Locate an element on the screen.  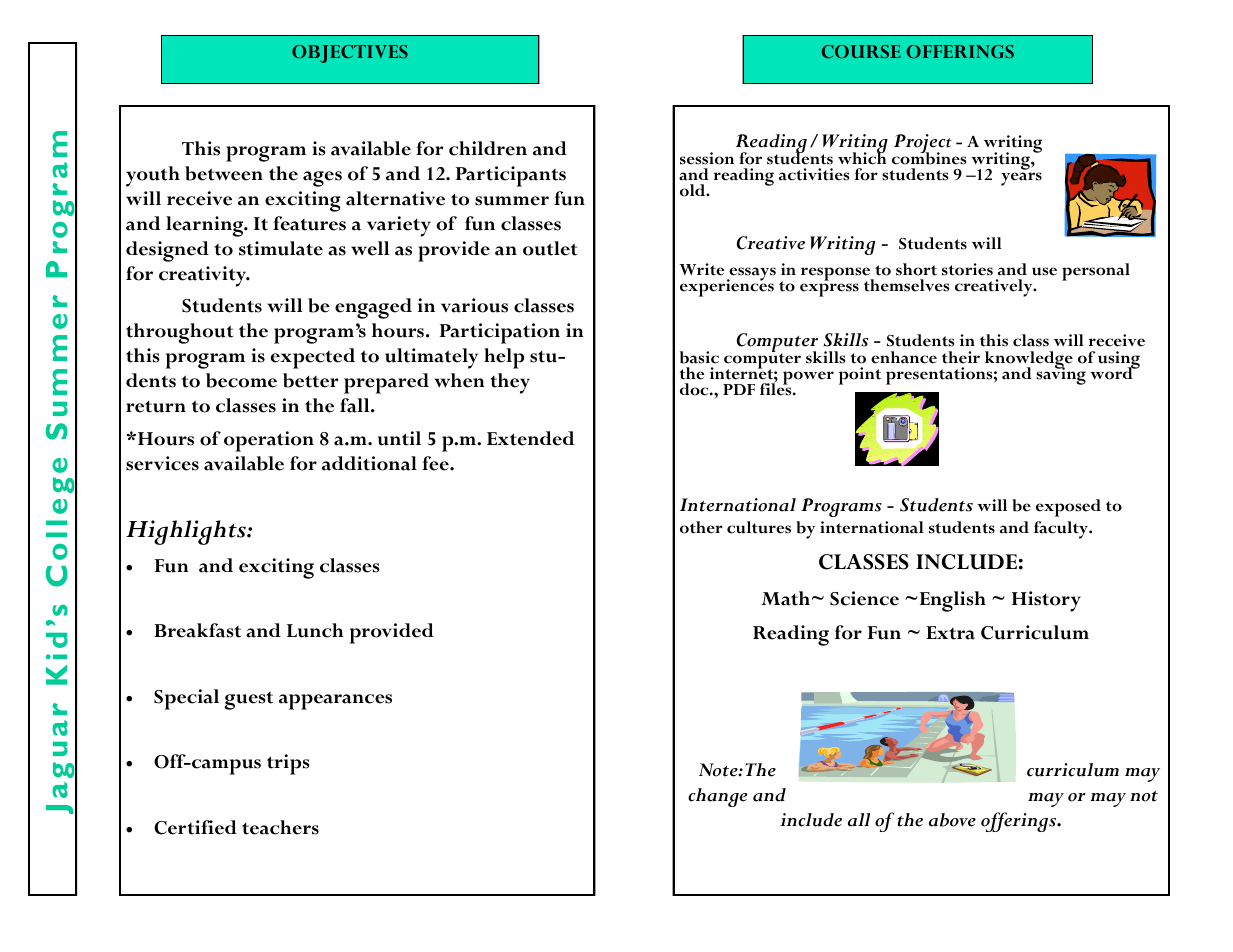
session is located at coordinates (707, 158).
